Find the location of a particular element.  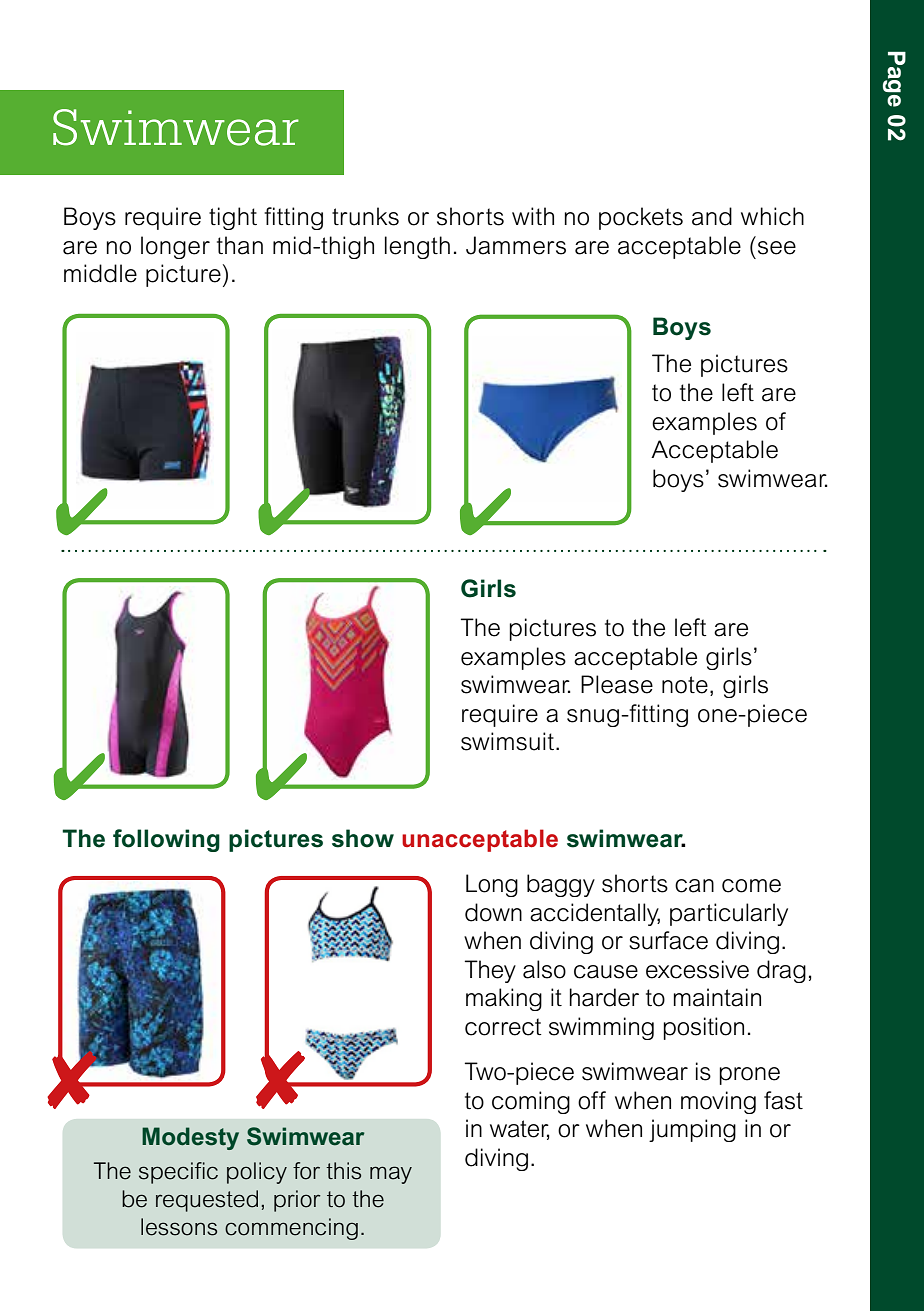

and is located at coordinates (712, 216).
